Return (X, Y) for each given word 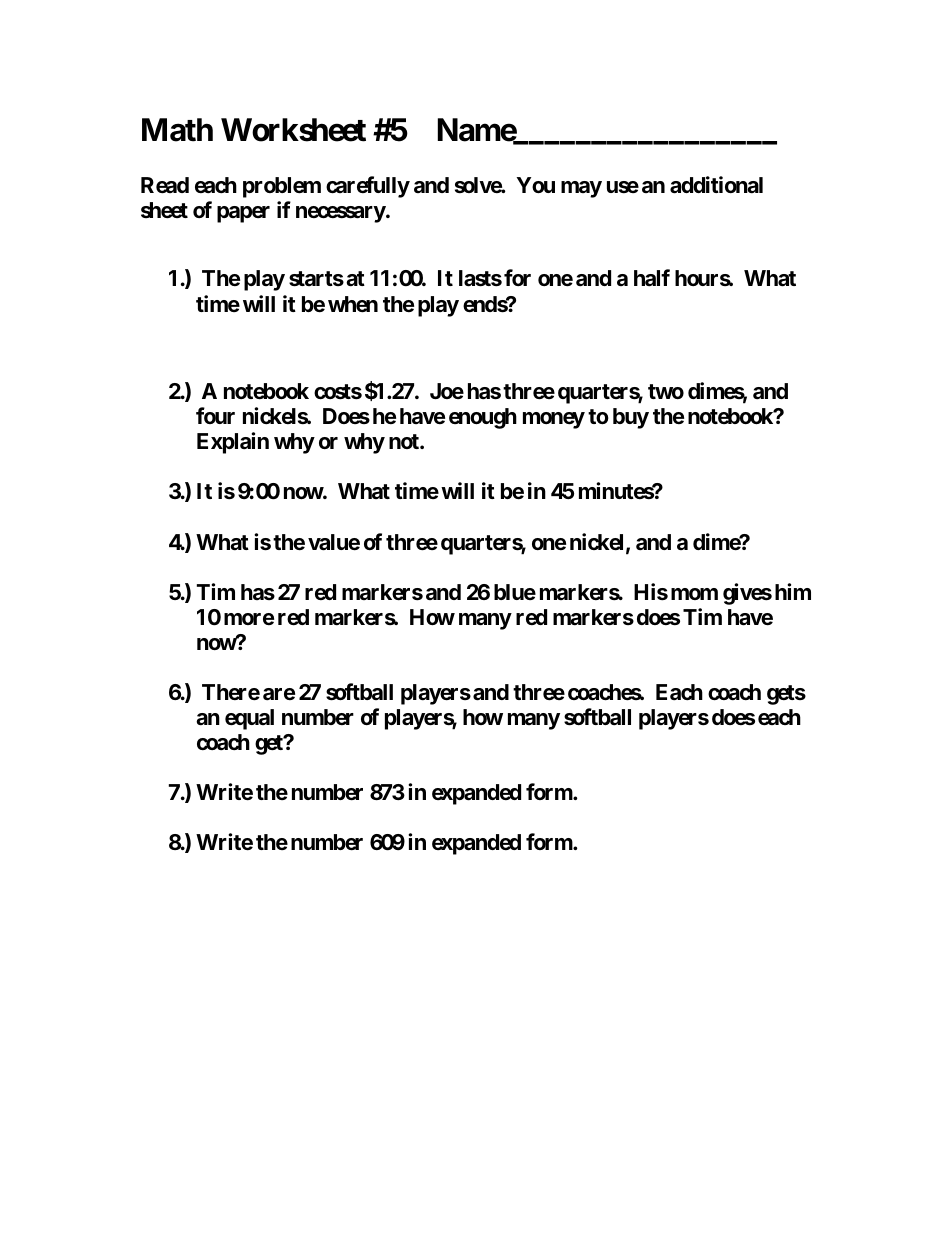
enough (483, 418)
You (536, 185)
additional (716, 185)
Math (177, 130)
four (215, 415)
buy (631, 418)
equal (249, 719)
